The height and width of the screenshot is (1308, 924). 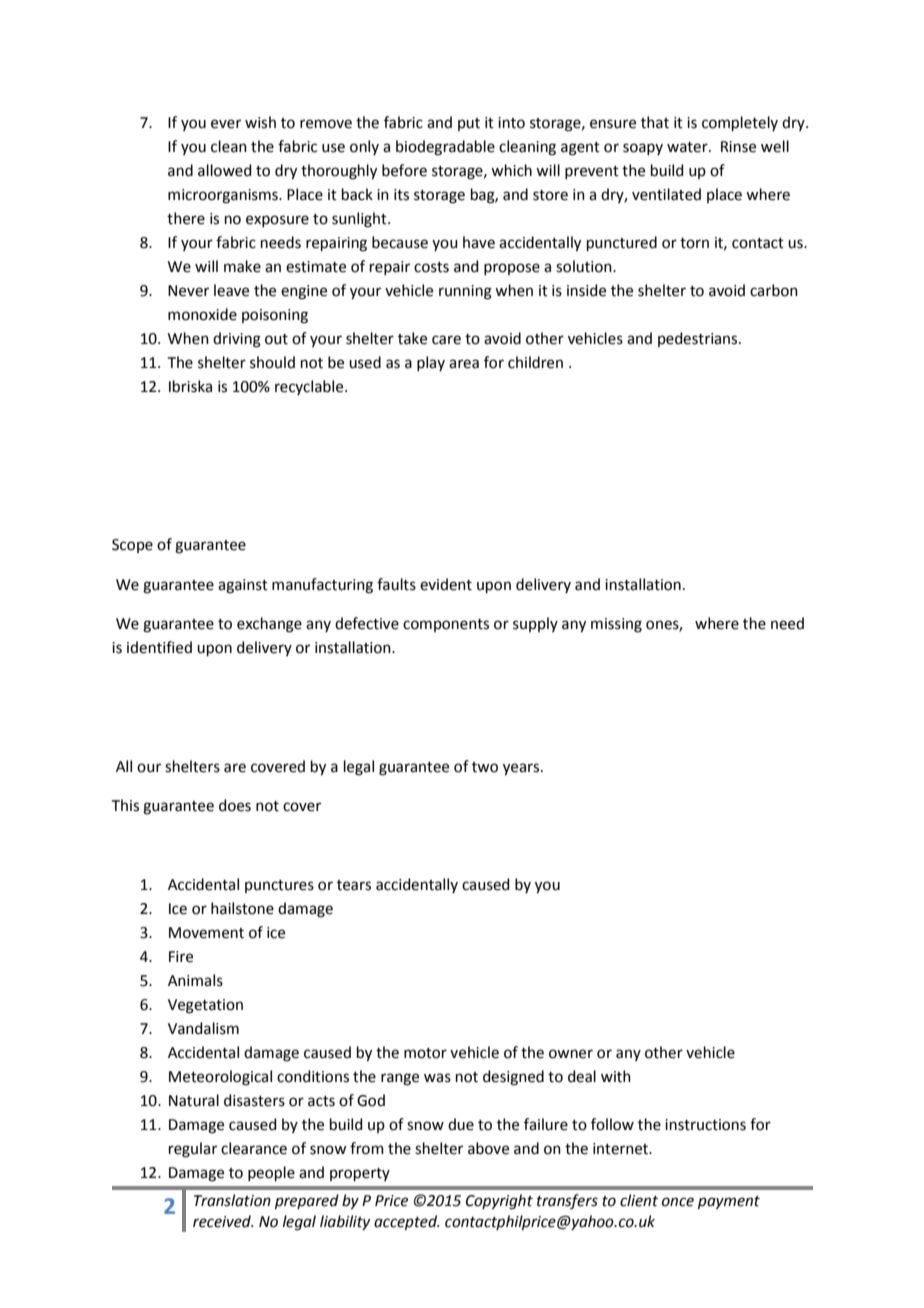 I want to click on biodegradable, so click(x=445, y=148).
